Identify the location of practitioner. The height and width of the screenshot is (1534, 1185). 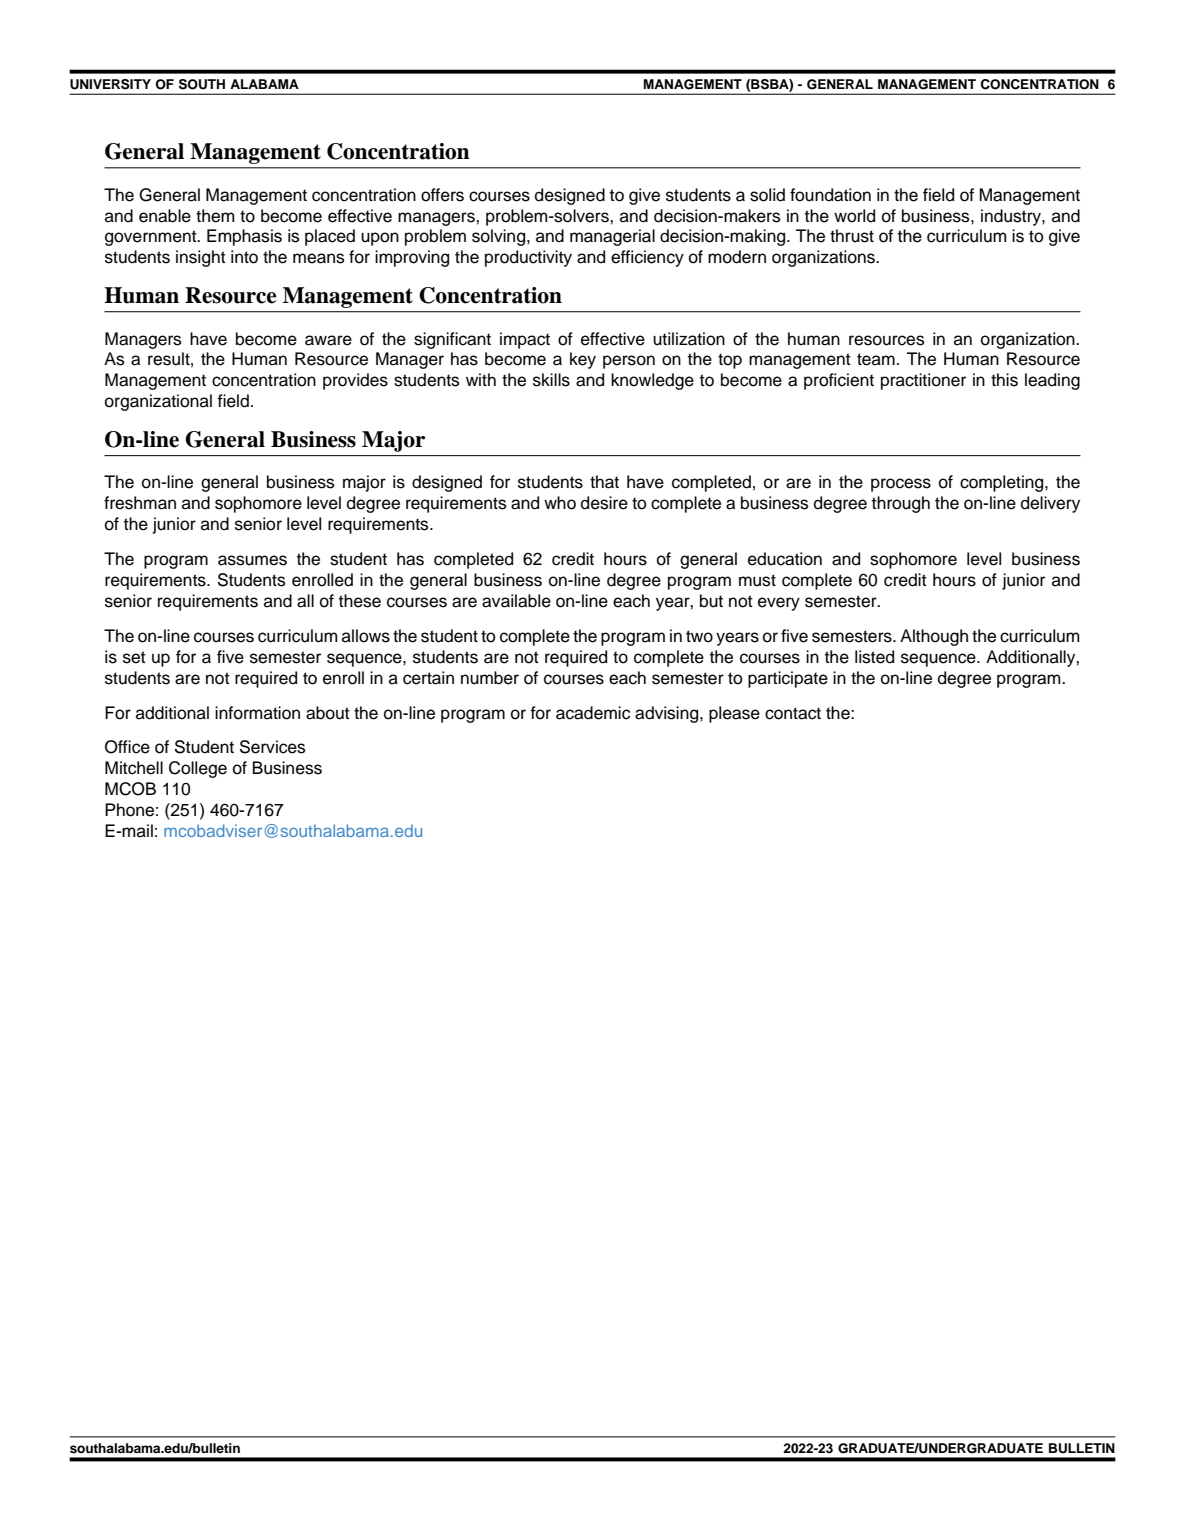
(923, 381).
